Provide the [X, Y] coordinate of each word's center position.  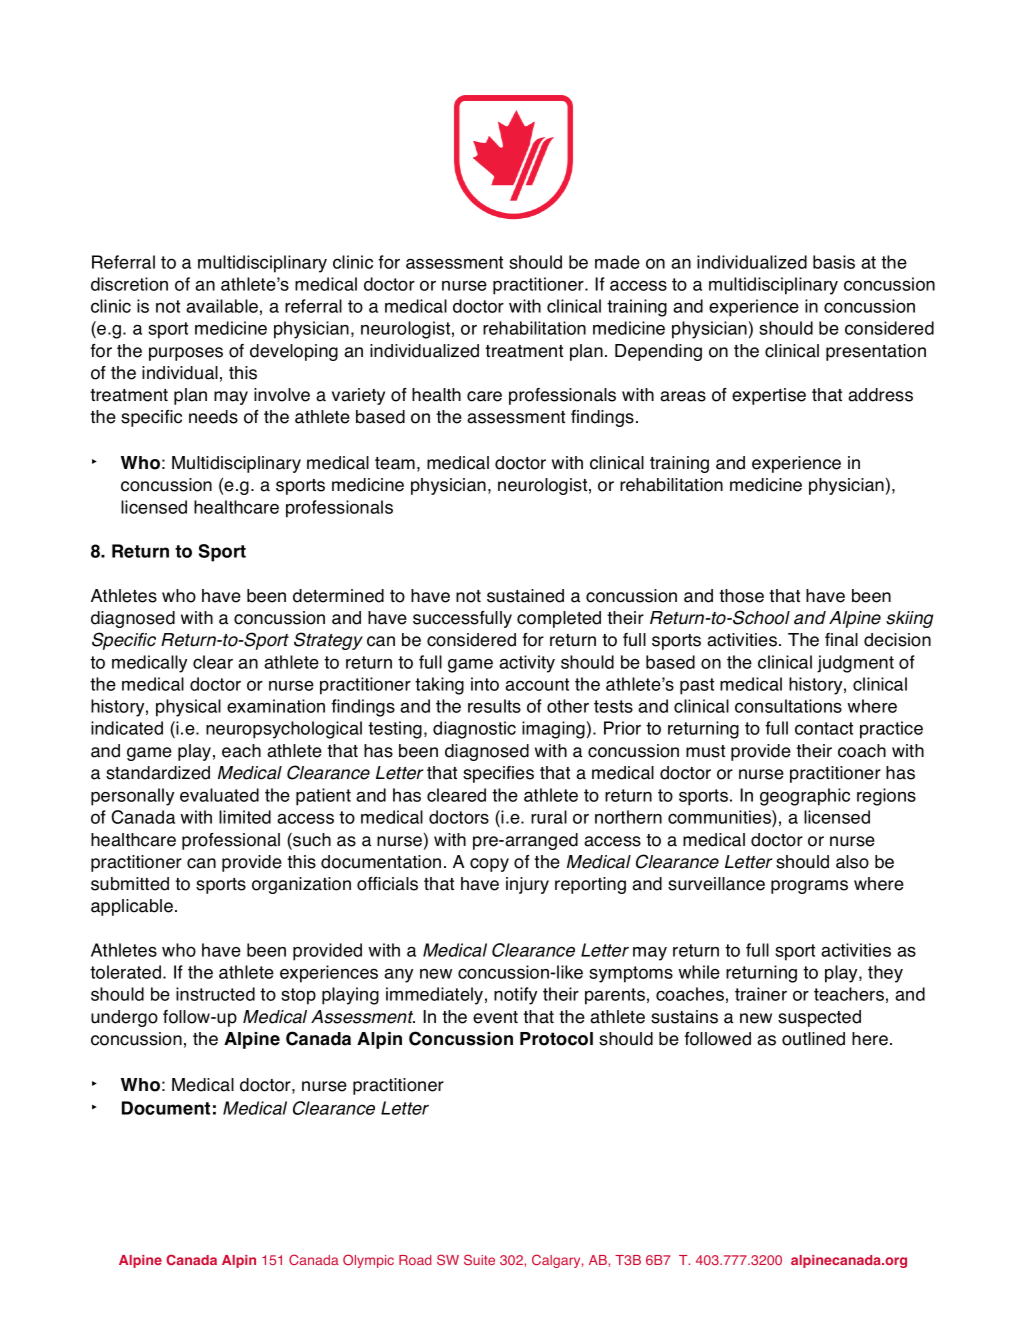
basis [834, 262]
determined [338, 596]
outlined [813, 1039]
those [741, 596]
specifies [498, 774]
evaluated [219, 795]
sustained [525, 596]
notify [515, 996]
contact [824, 728]
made [617, 262]
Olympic [368, 1261]
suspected [819, 1018]
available [222, 306]
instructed [215, 994]
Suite [479, 1259]
